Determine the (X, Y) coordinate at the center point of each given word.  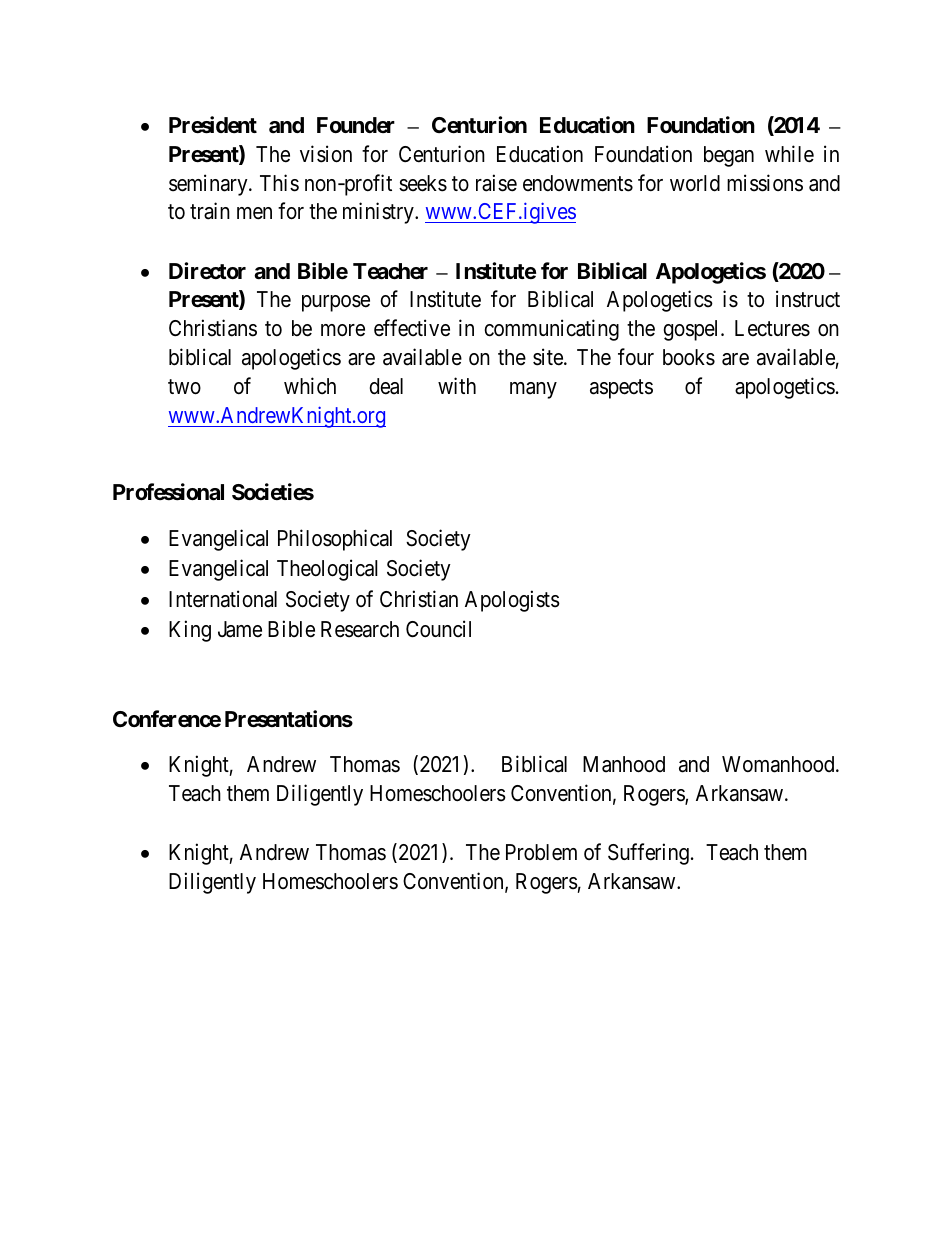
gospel (693, 330)
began (729, 156)
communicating (551, 330)
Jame (240, 629)
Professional (168, 492)
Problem (541, 852)
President (213, 125)
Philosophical (335, 540)
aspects (621, 389)
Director (207, 271)
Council (438, 629)
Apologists (512, 601)
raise (496, 183)
